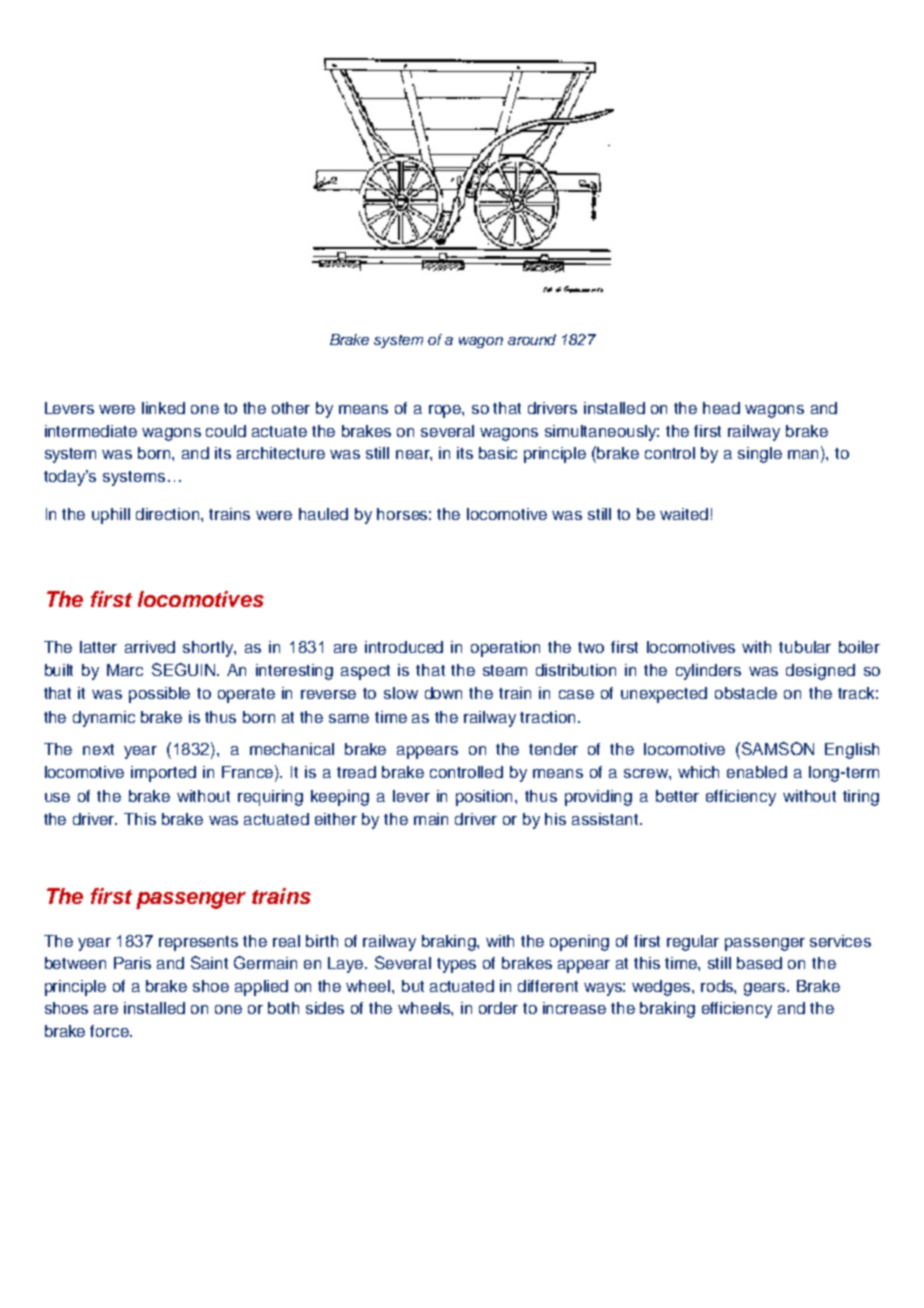  What do you see at coordinates (505, 649) in the screenshot?
I see `operation` at bounding box center [505, 649].
